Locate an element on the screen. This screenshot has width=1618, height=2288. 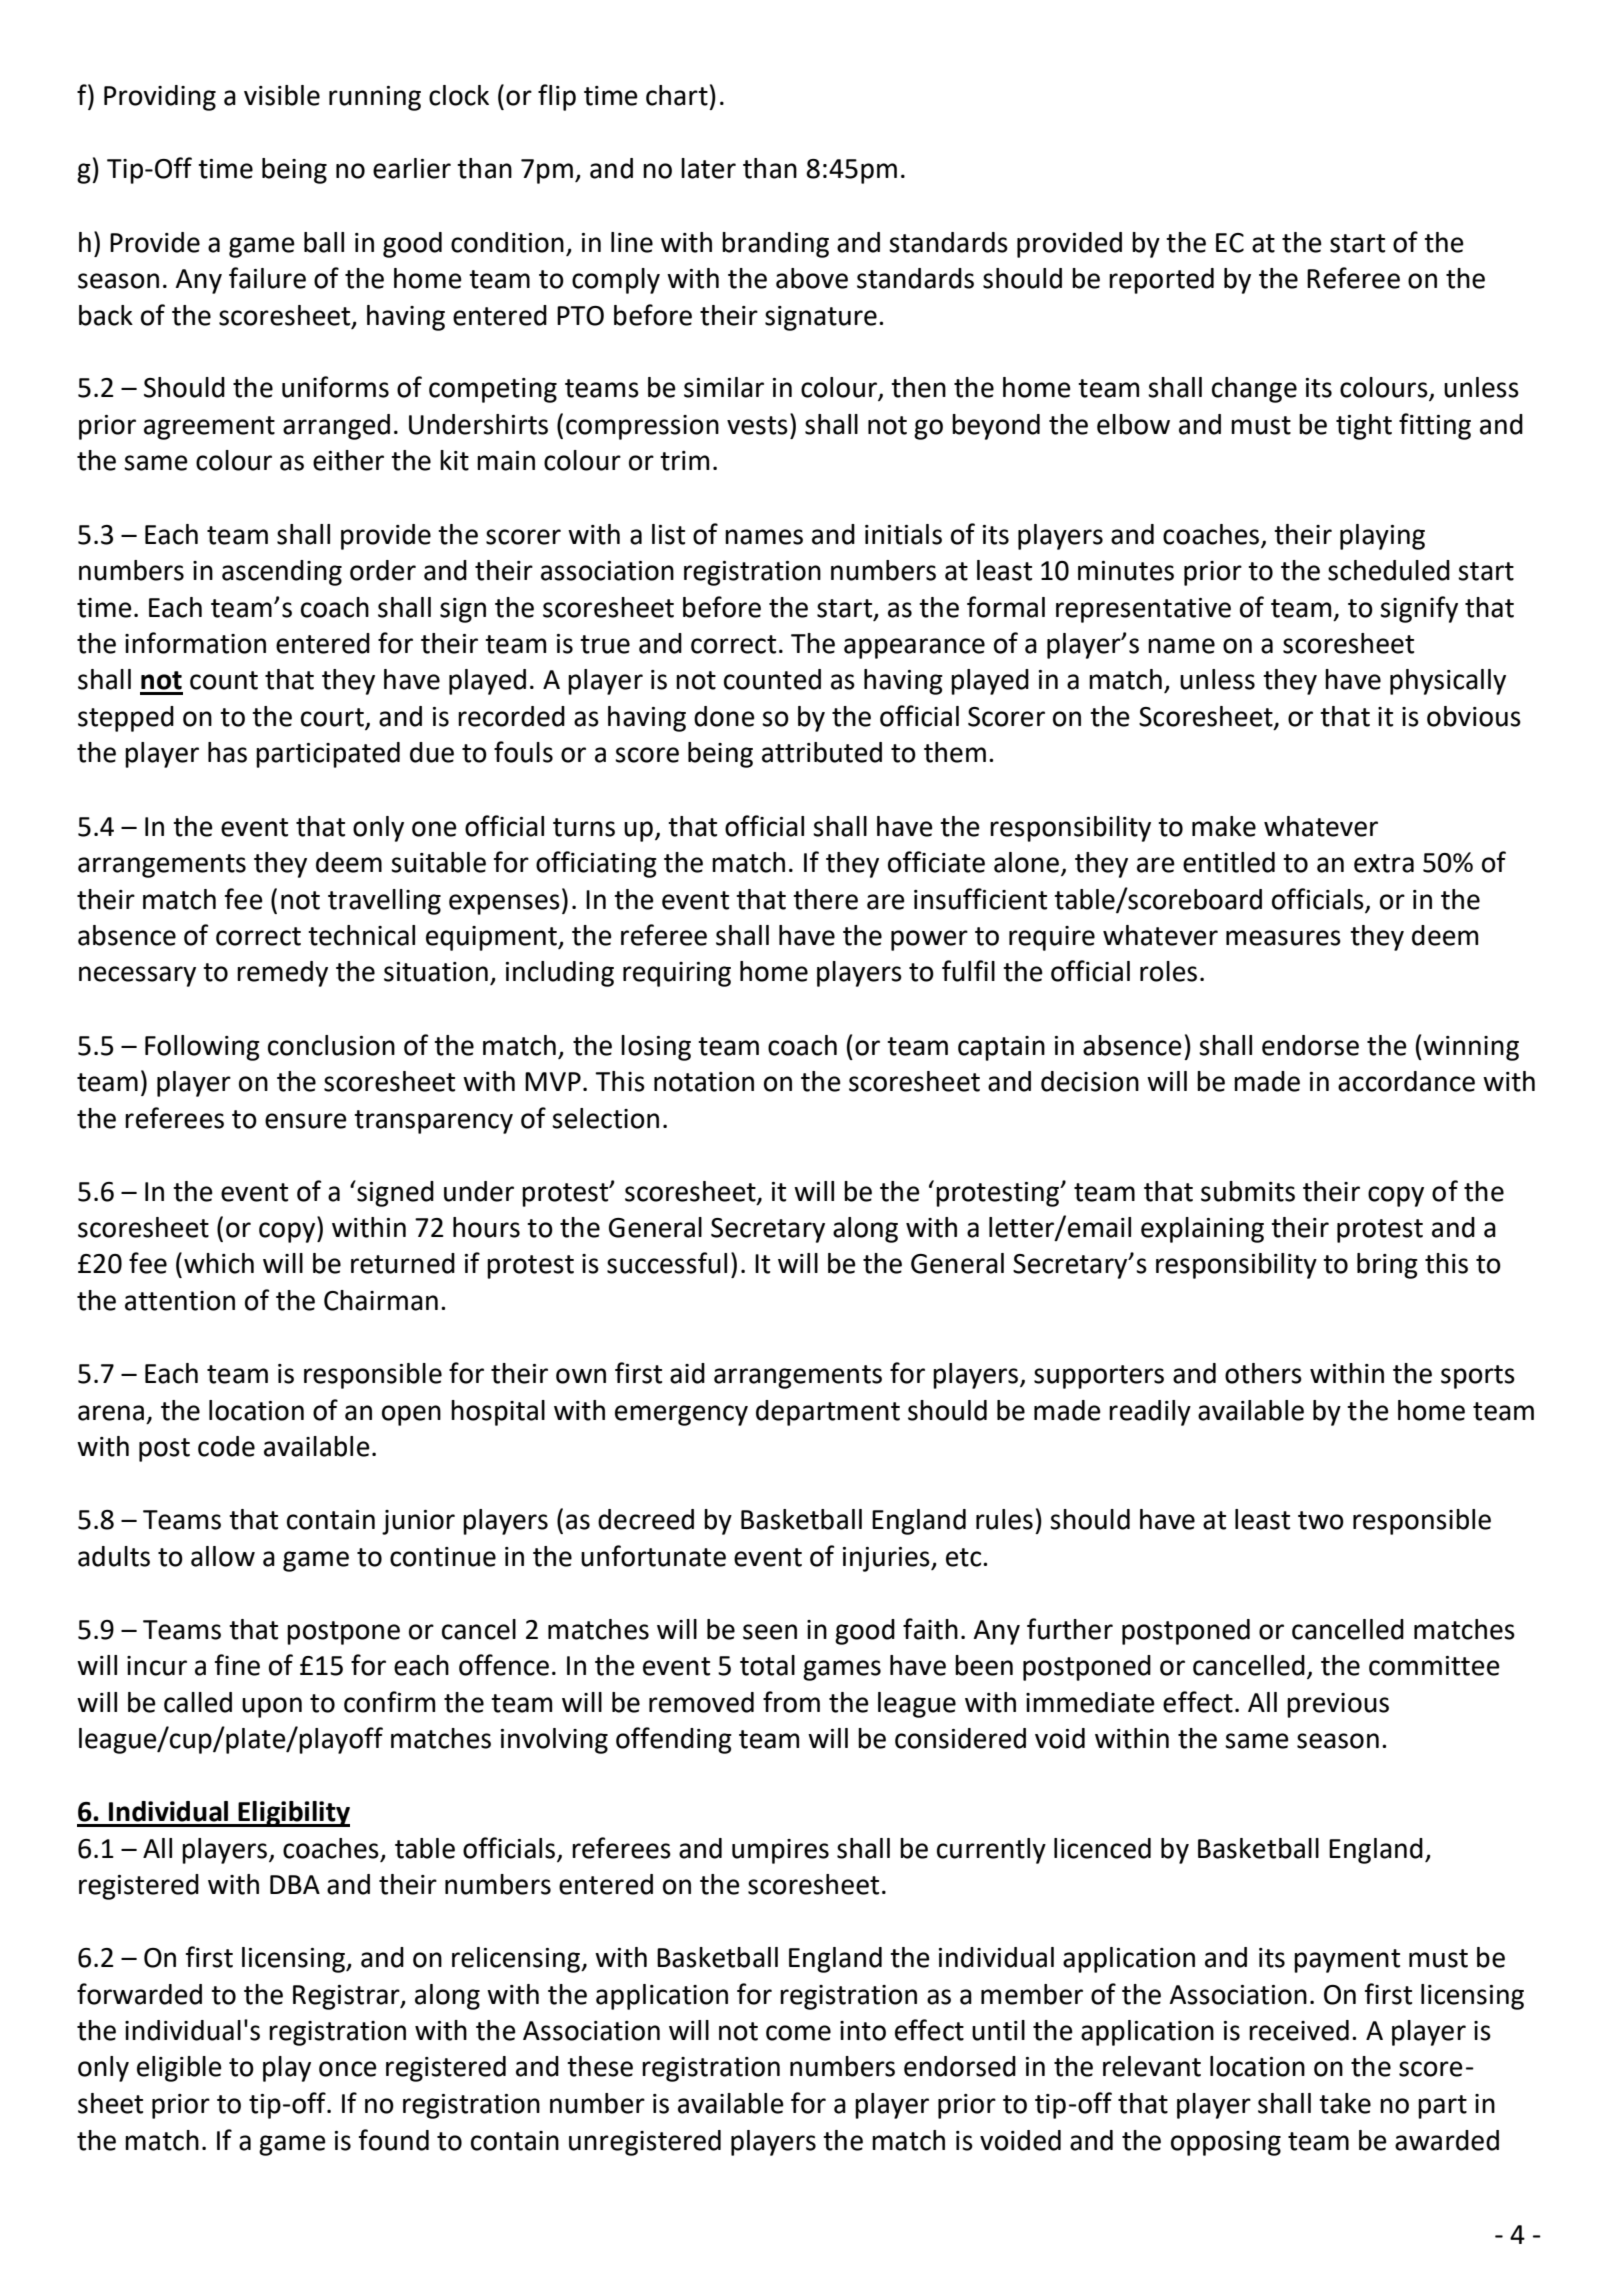
notation is located at coordinates (704, 1082).
